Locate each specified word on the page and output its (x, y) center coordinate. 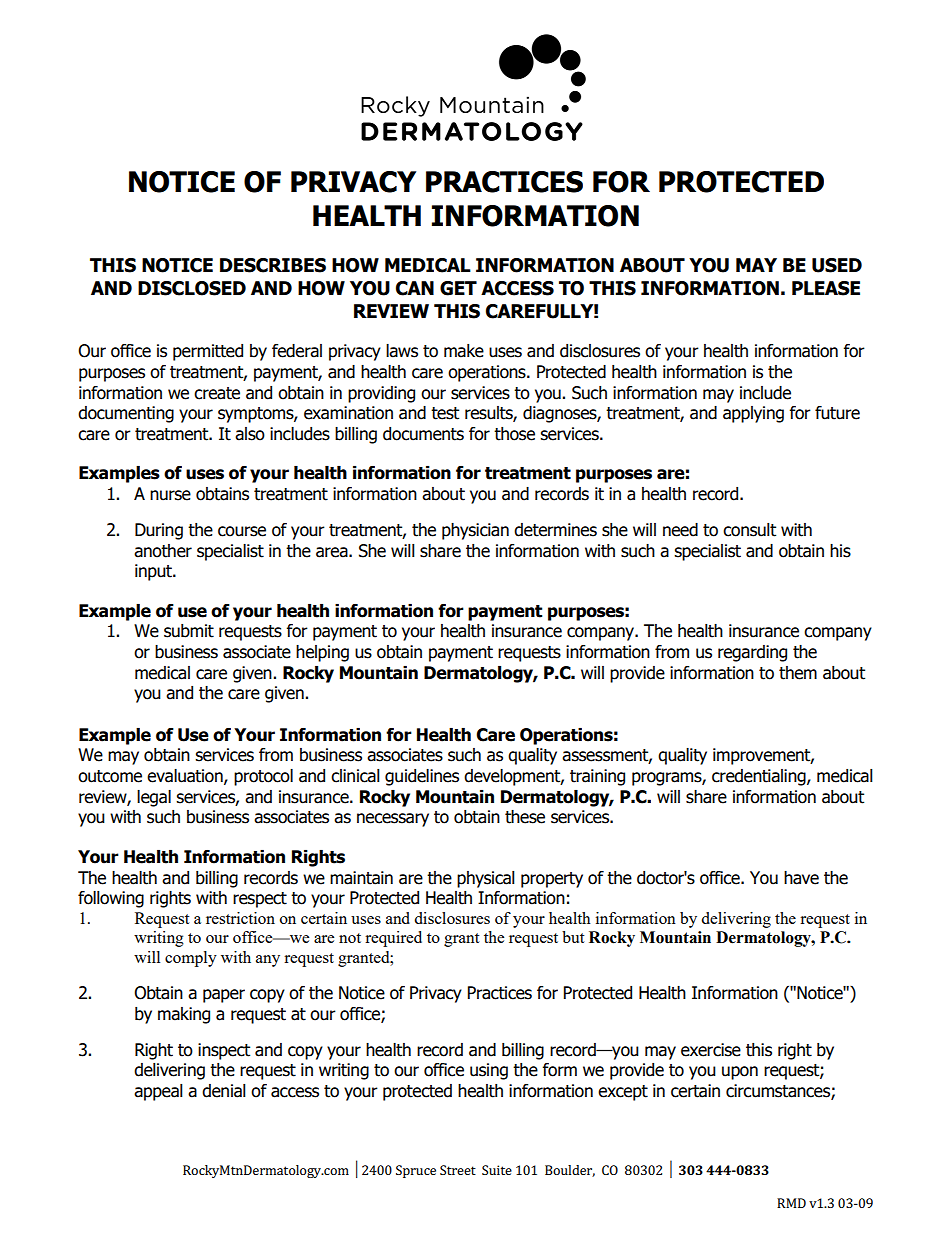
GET (458, 288)
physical (486, 879)
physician (475, 531)
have (801, 878)
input (154, 572)
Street (458, 1170)
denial (224, 1091)
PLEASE (826, 288)
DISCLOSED (192, 288)
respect (260, 900)
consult (749, 530)
